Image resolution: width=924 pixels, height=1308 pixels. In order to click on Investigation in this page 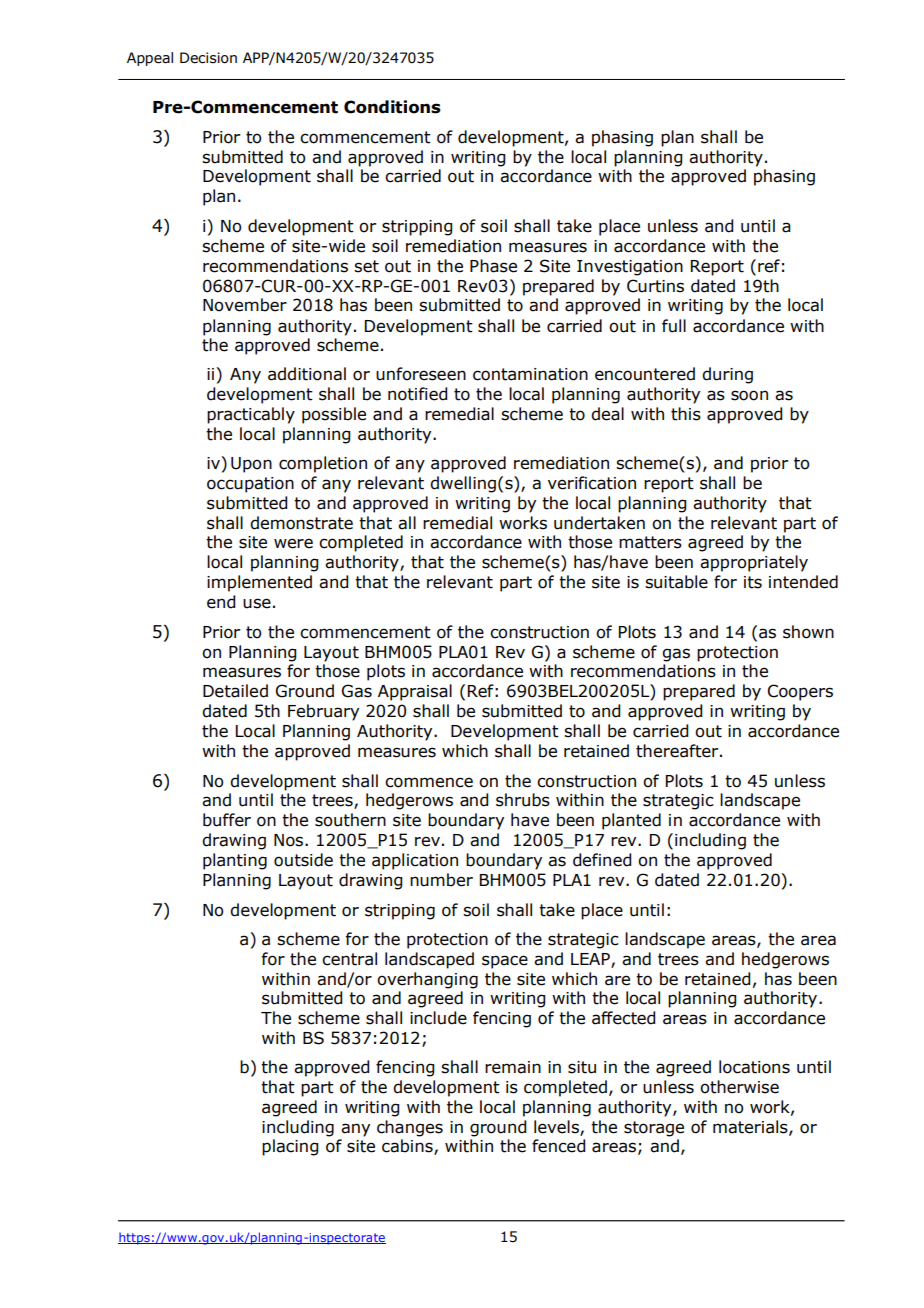, I will do `click(630, 268)`.
